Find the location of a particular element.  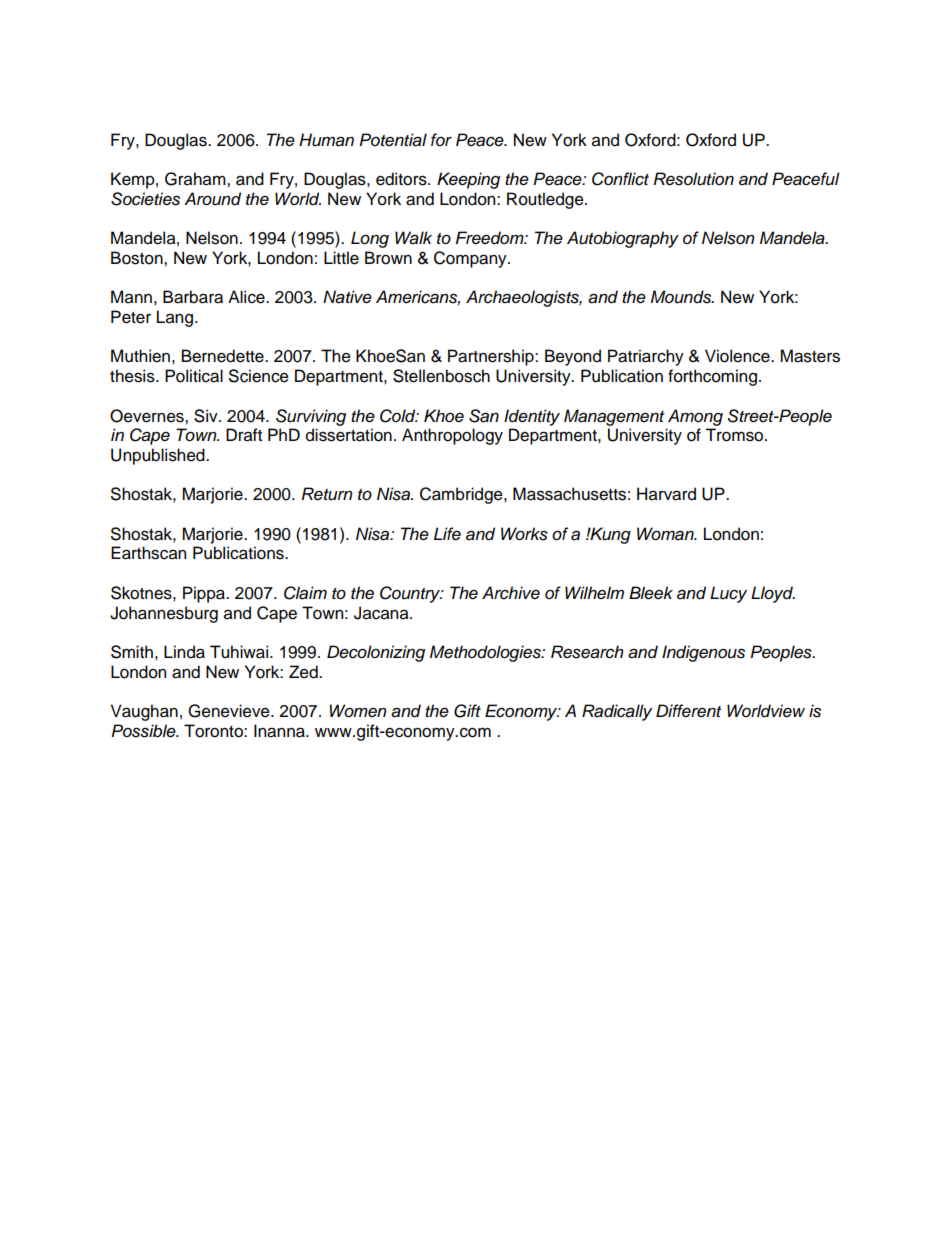

Tromso is located at coordinates (735, 435).
